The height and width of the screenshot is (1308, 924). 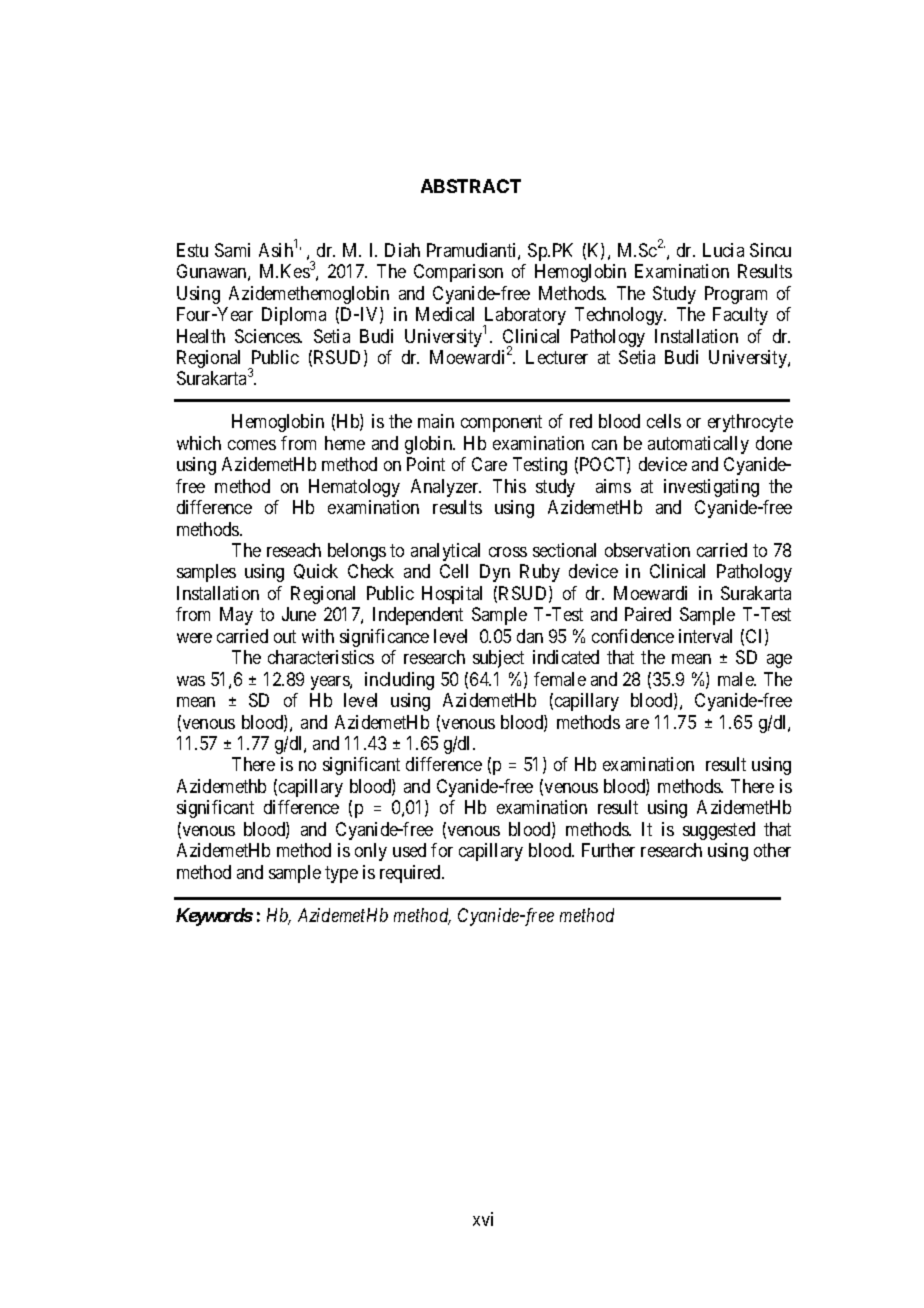 What do you see at coordinates (772, 850) in the screenshot?
I see `other` at bounding box center [772, 850].
